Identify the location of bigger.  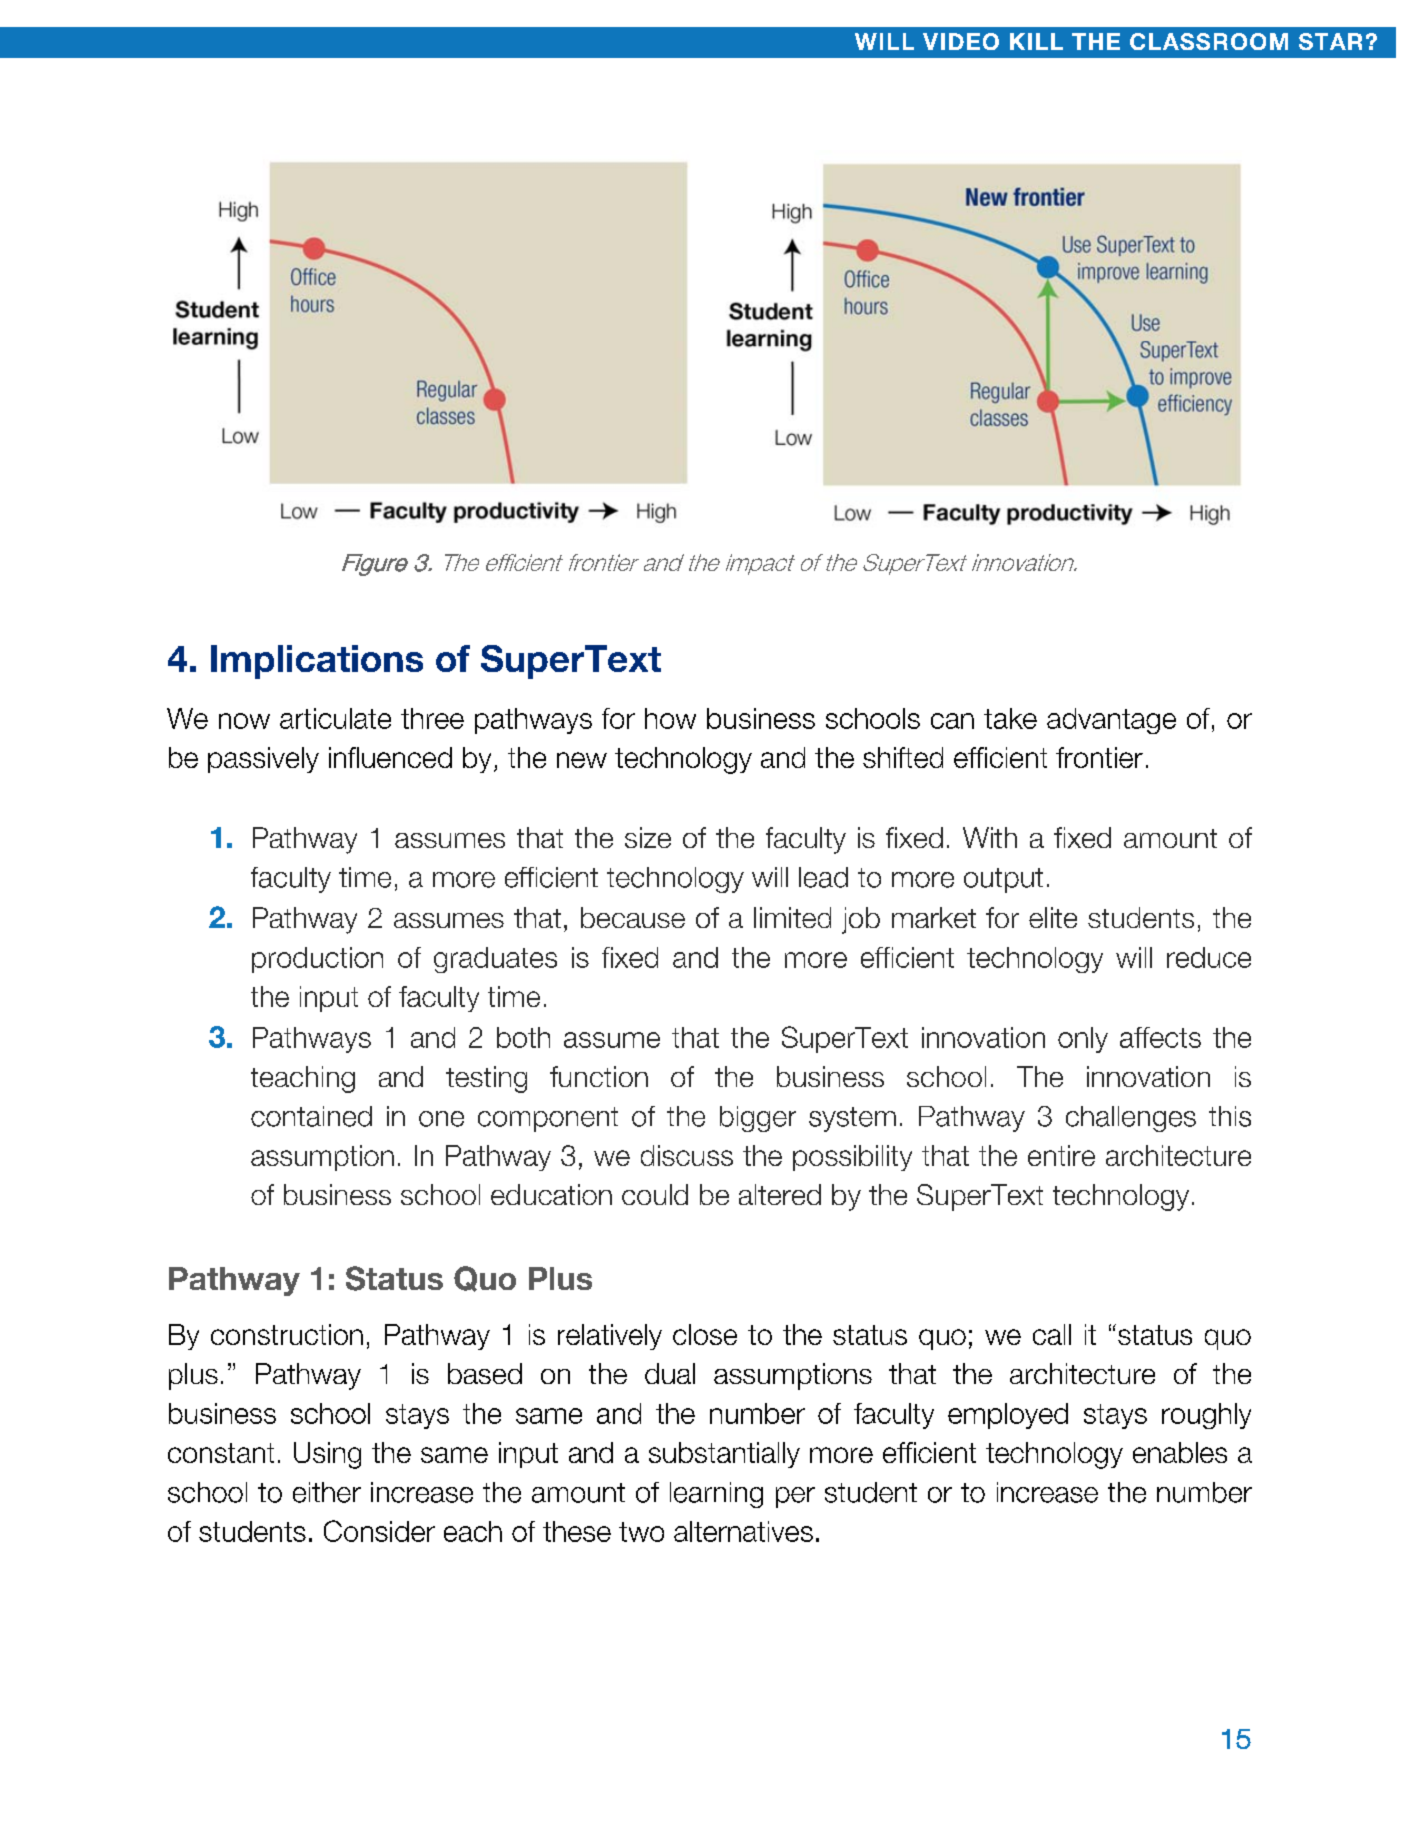
(758, 1119).
